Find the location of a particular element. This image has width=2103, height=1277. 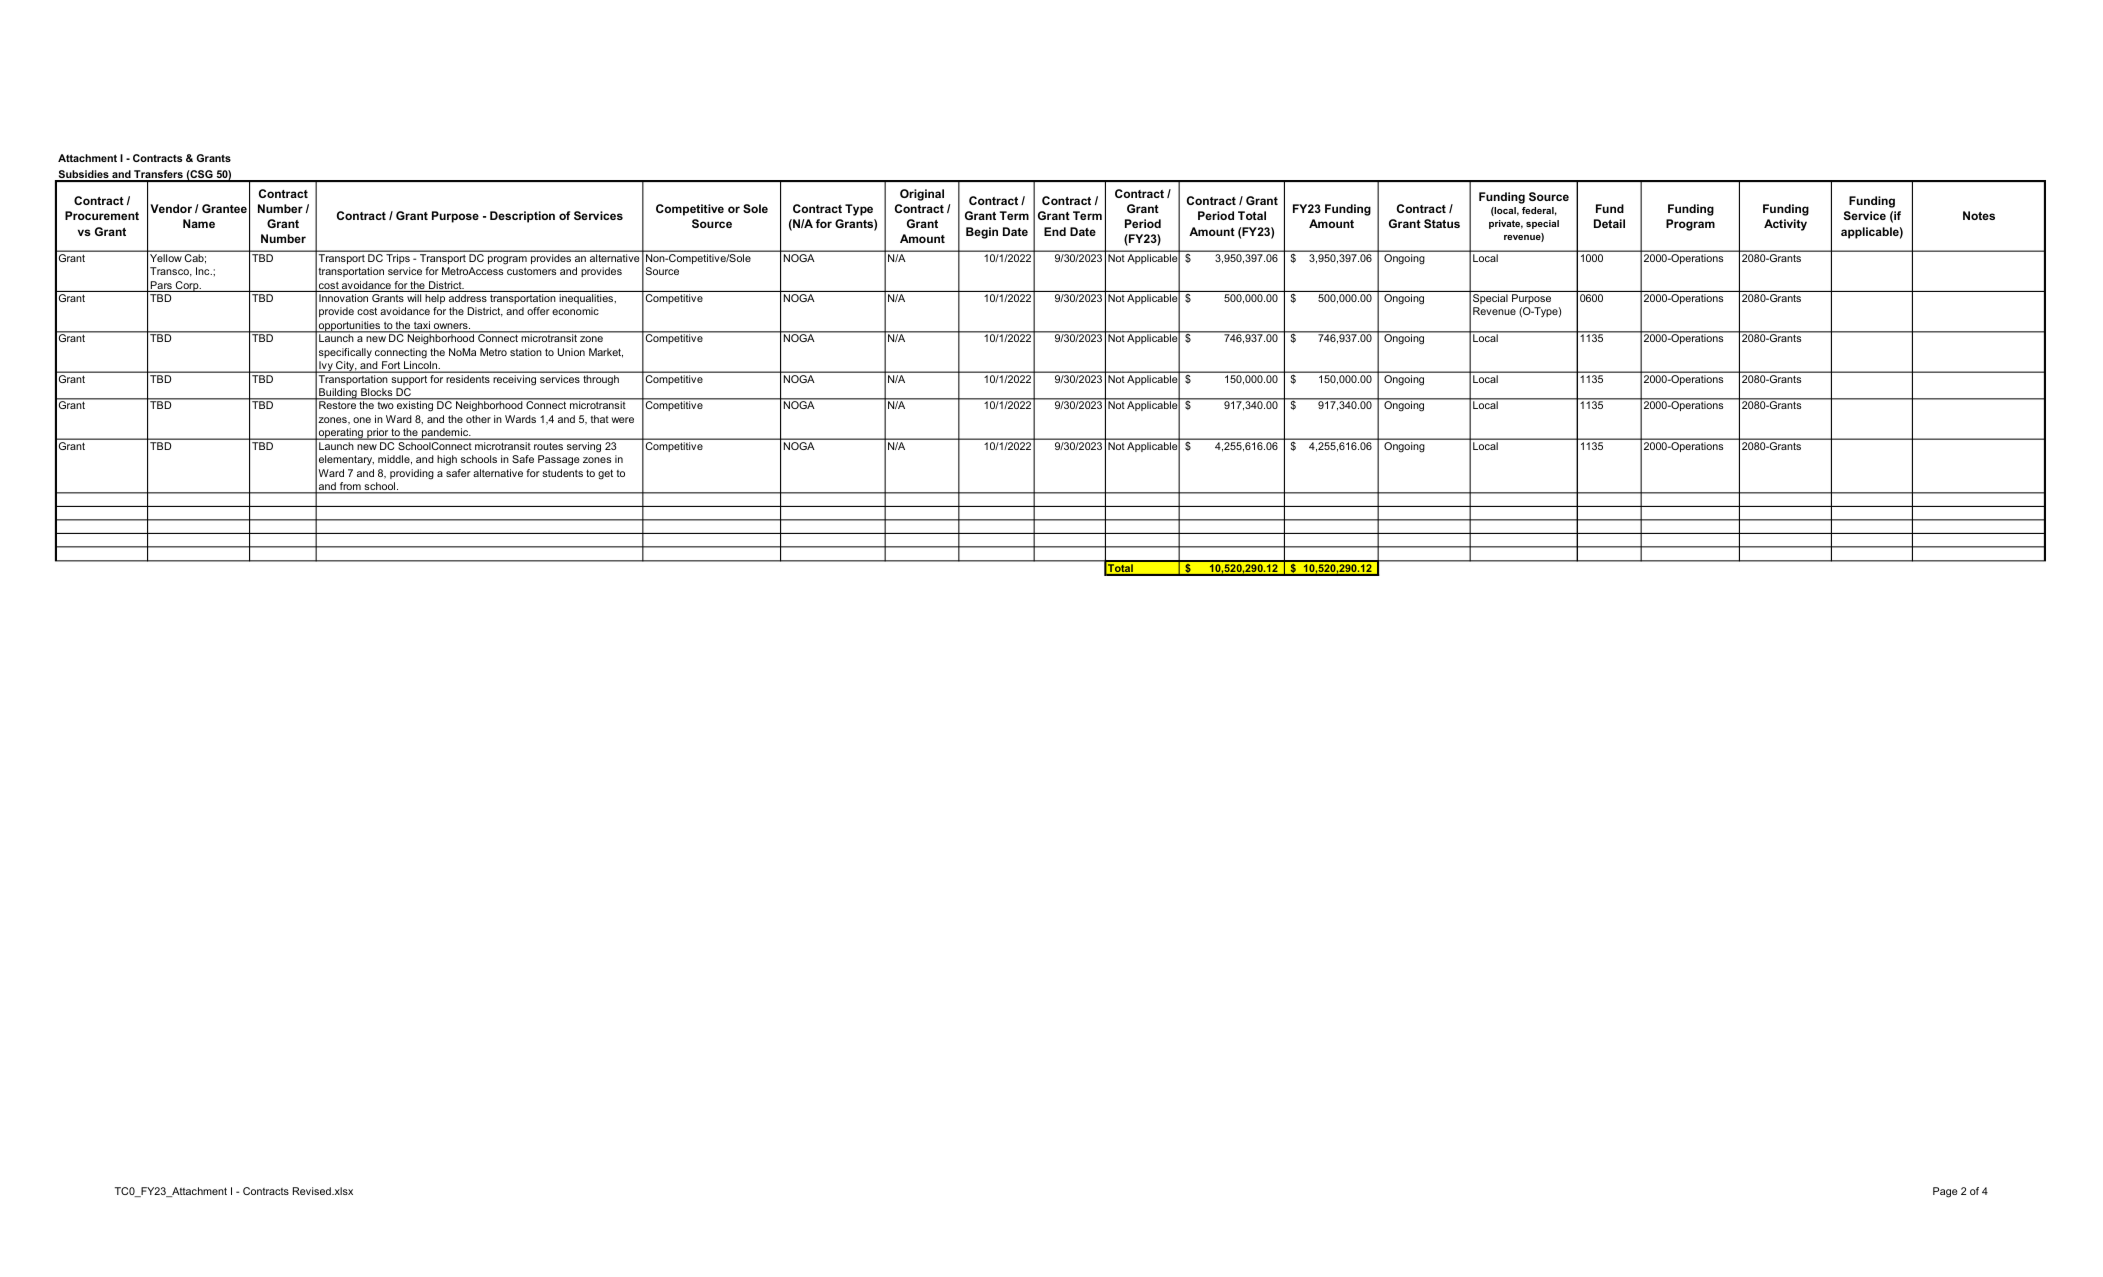

providing is located at coordinates (412, 474).
